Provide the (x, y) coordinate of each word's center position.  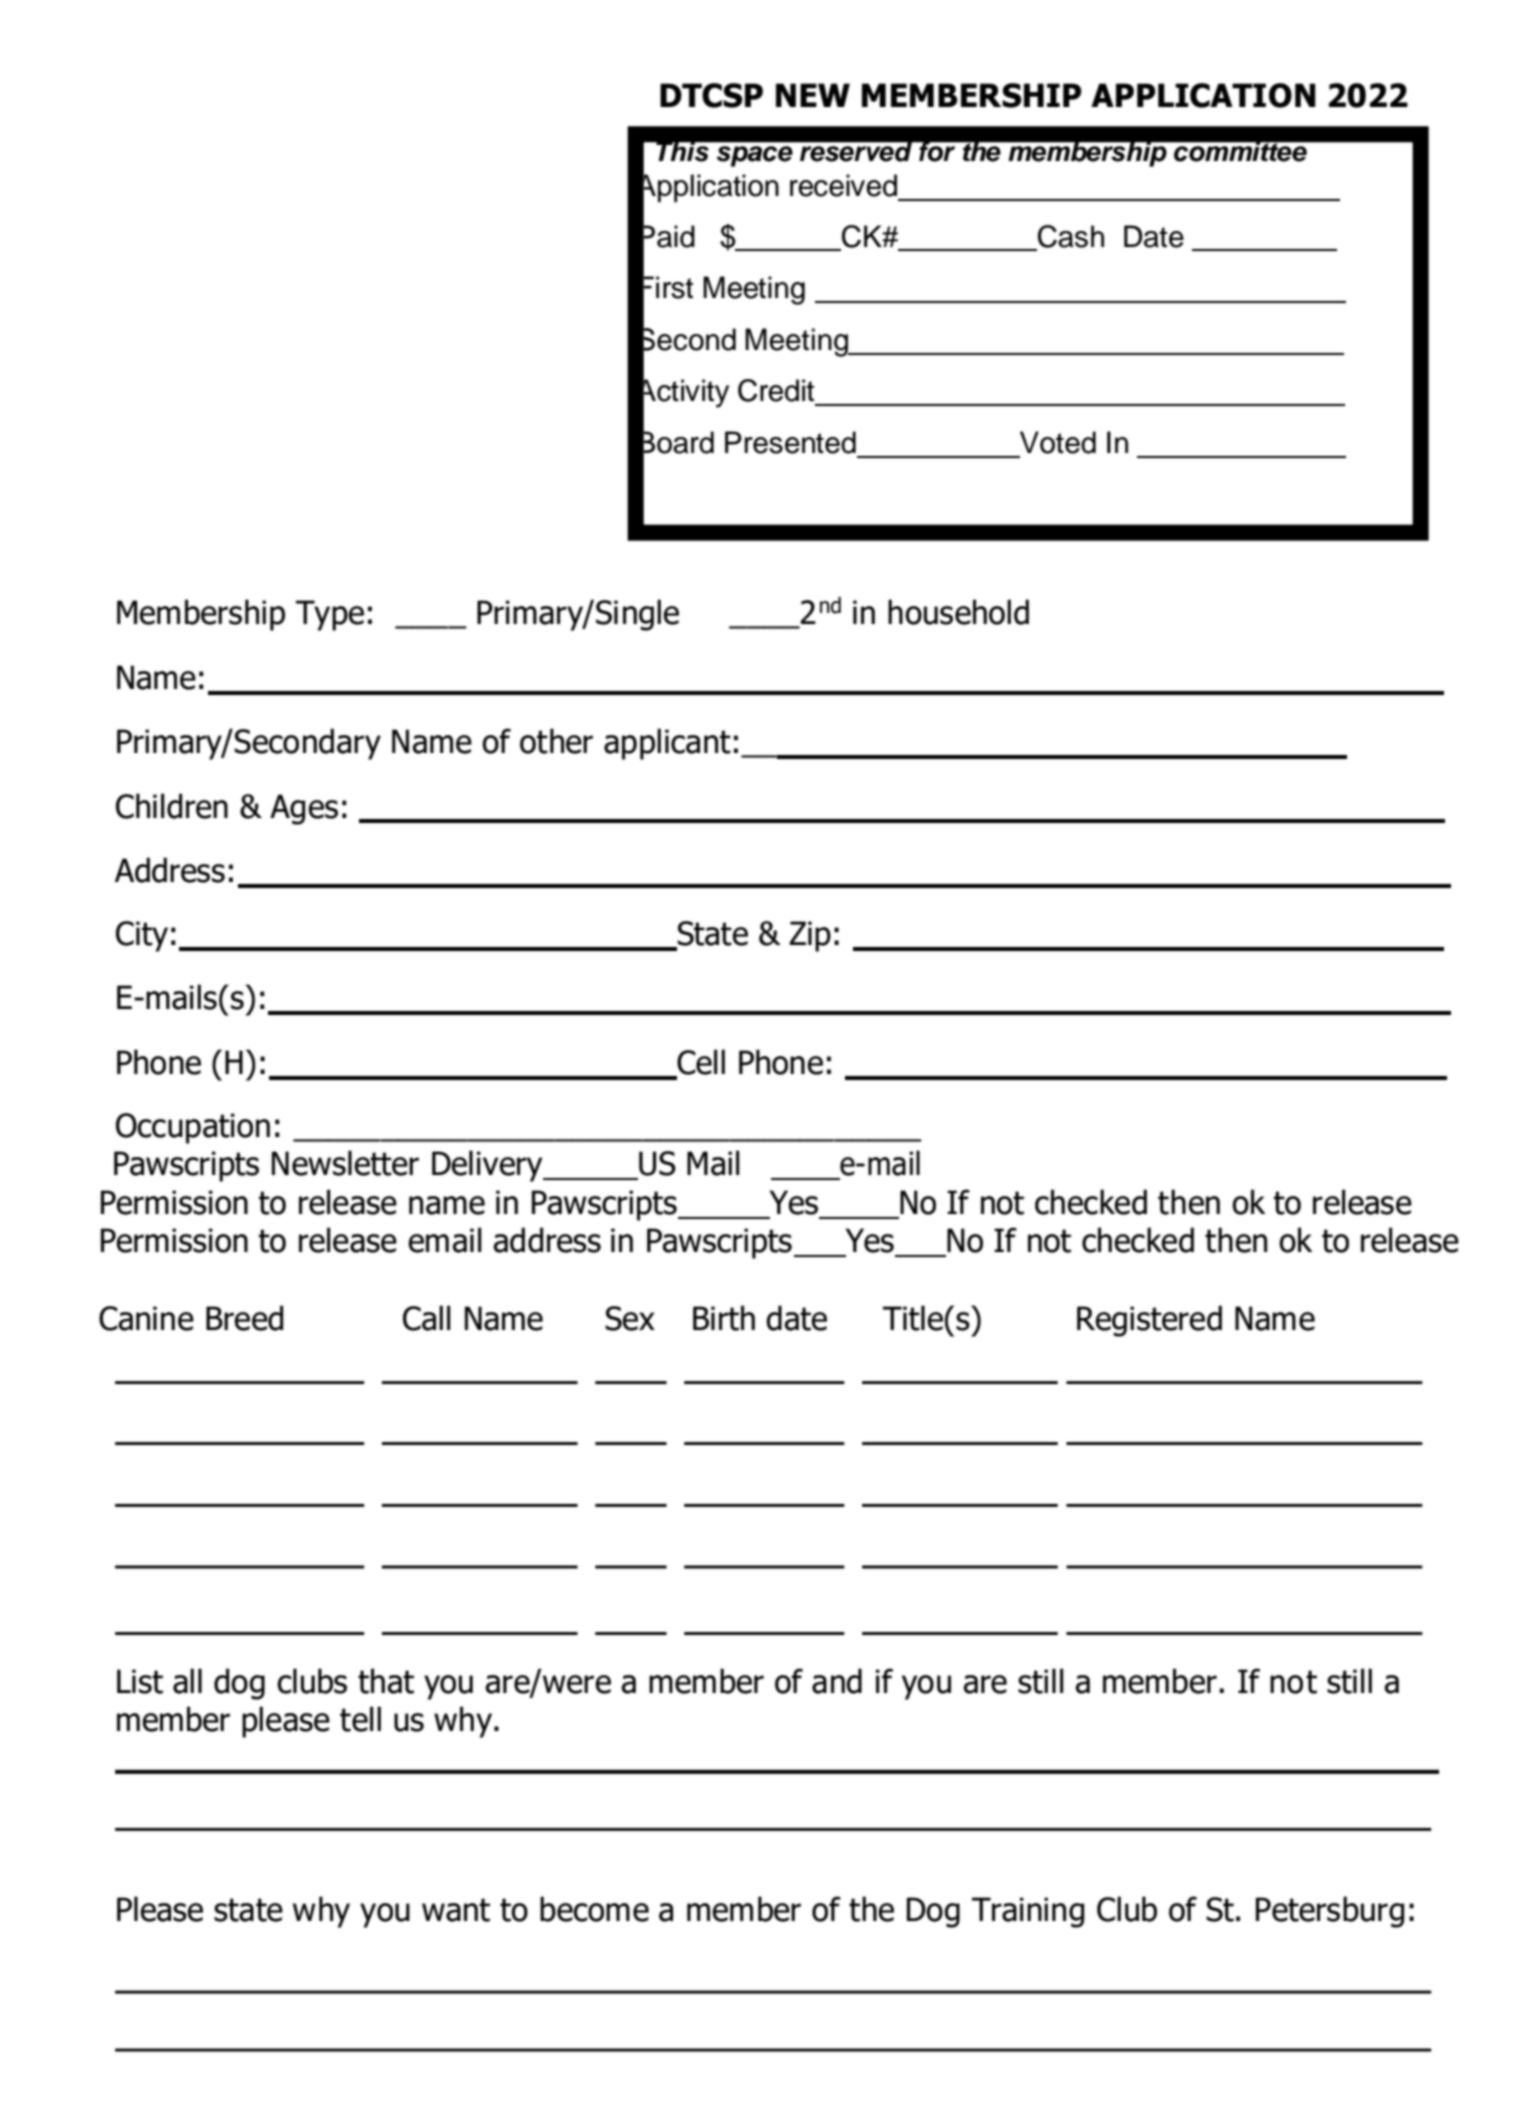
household (958, 612)
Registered (1149, 1321)
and (837, 1681)
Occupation (193, 1128)
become (594, 1909)
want (456, 1910)
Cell (700, 1063)
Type (330, 615)
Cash (1070, 237)
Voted (1058, 442)
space (754, 156)
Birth (724, 1318)
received (843, 185)
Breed (244, 1318)
